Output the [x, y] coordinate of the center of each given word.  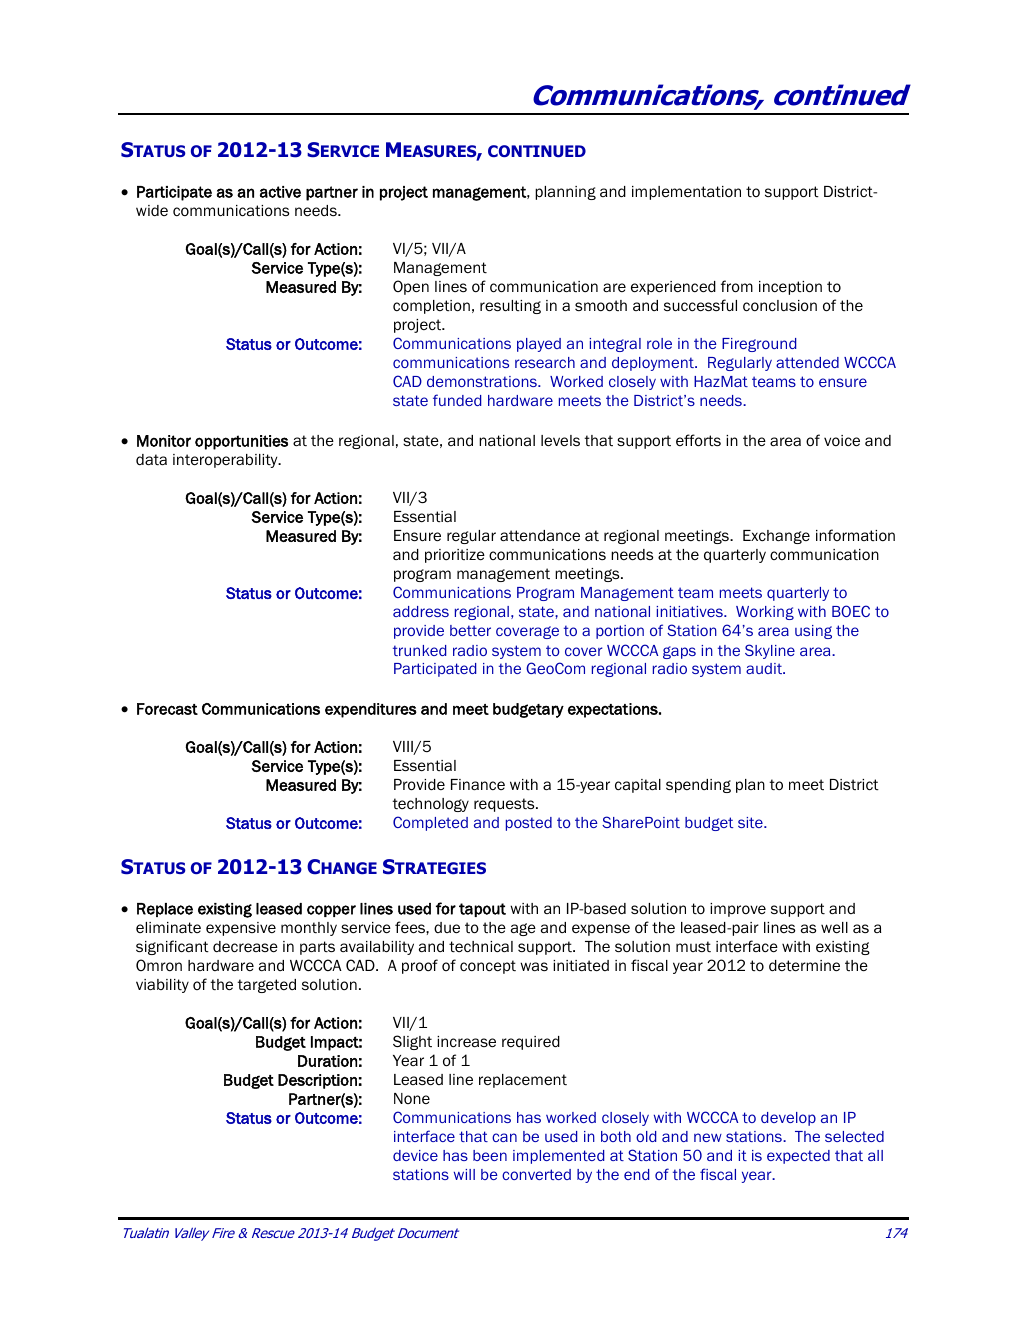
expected [798, 1157]
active [280, 192]
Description [317, 1081]
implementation [686, 193]
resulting [510, 307]
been [490, 1155]
